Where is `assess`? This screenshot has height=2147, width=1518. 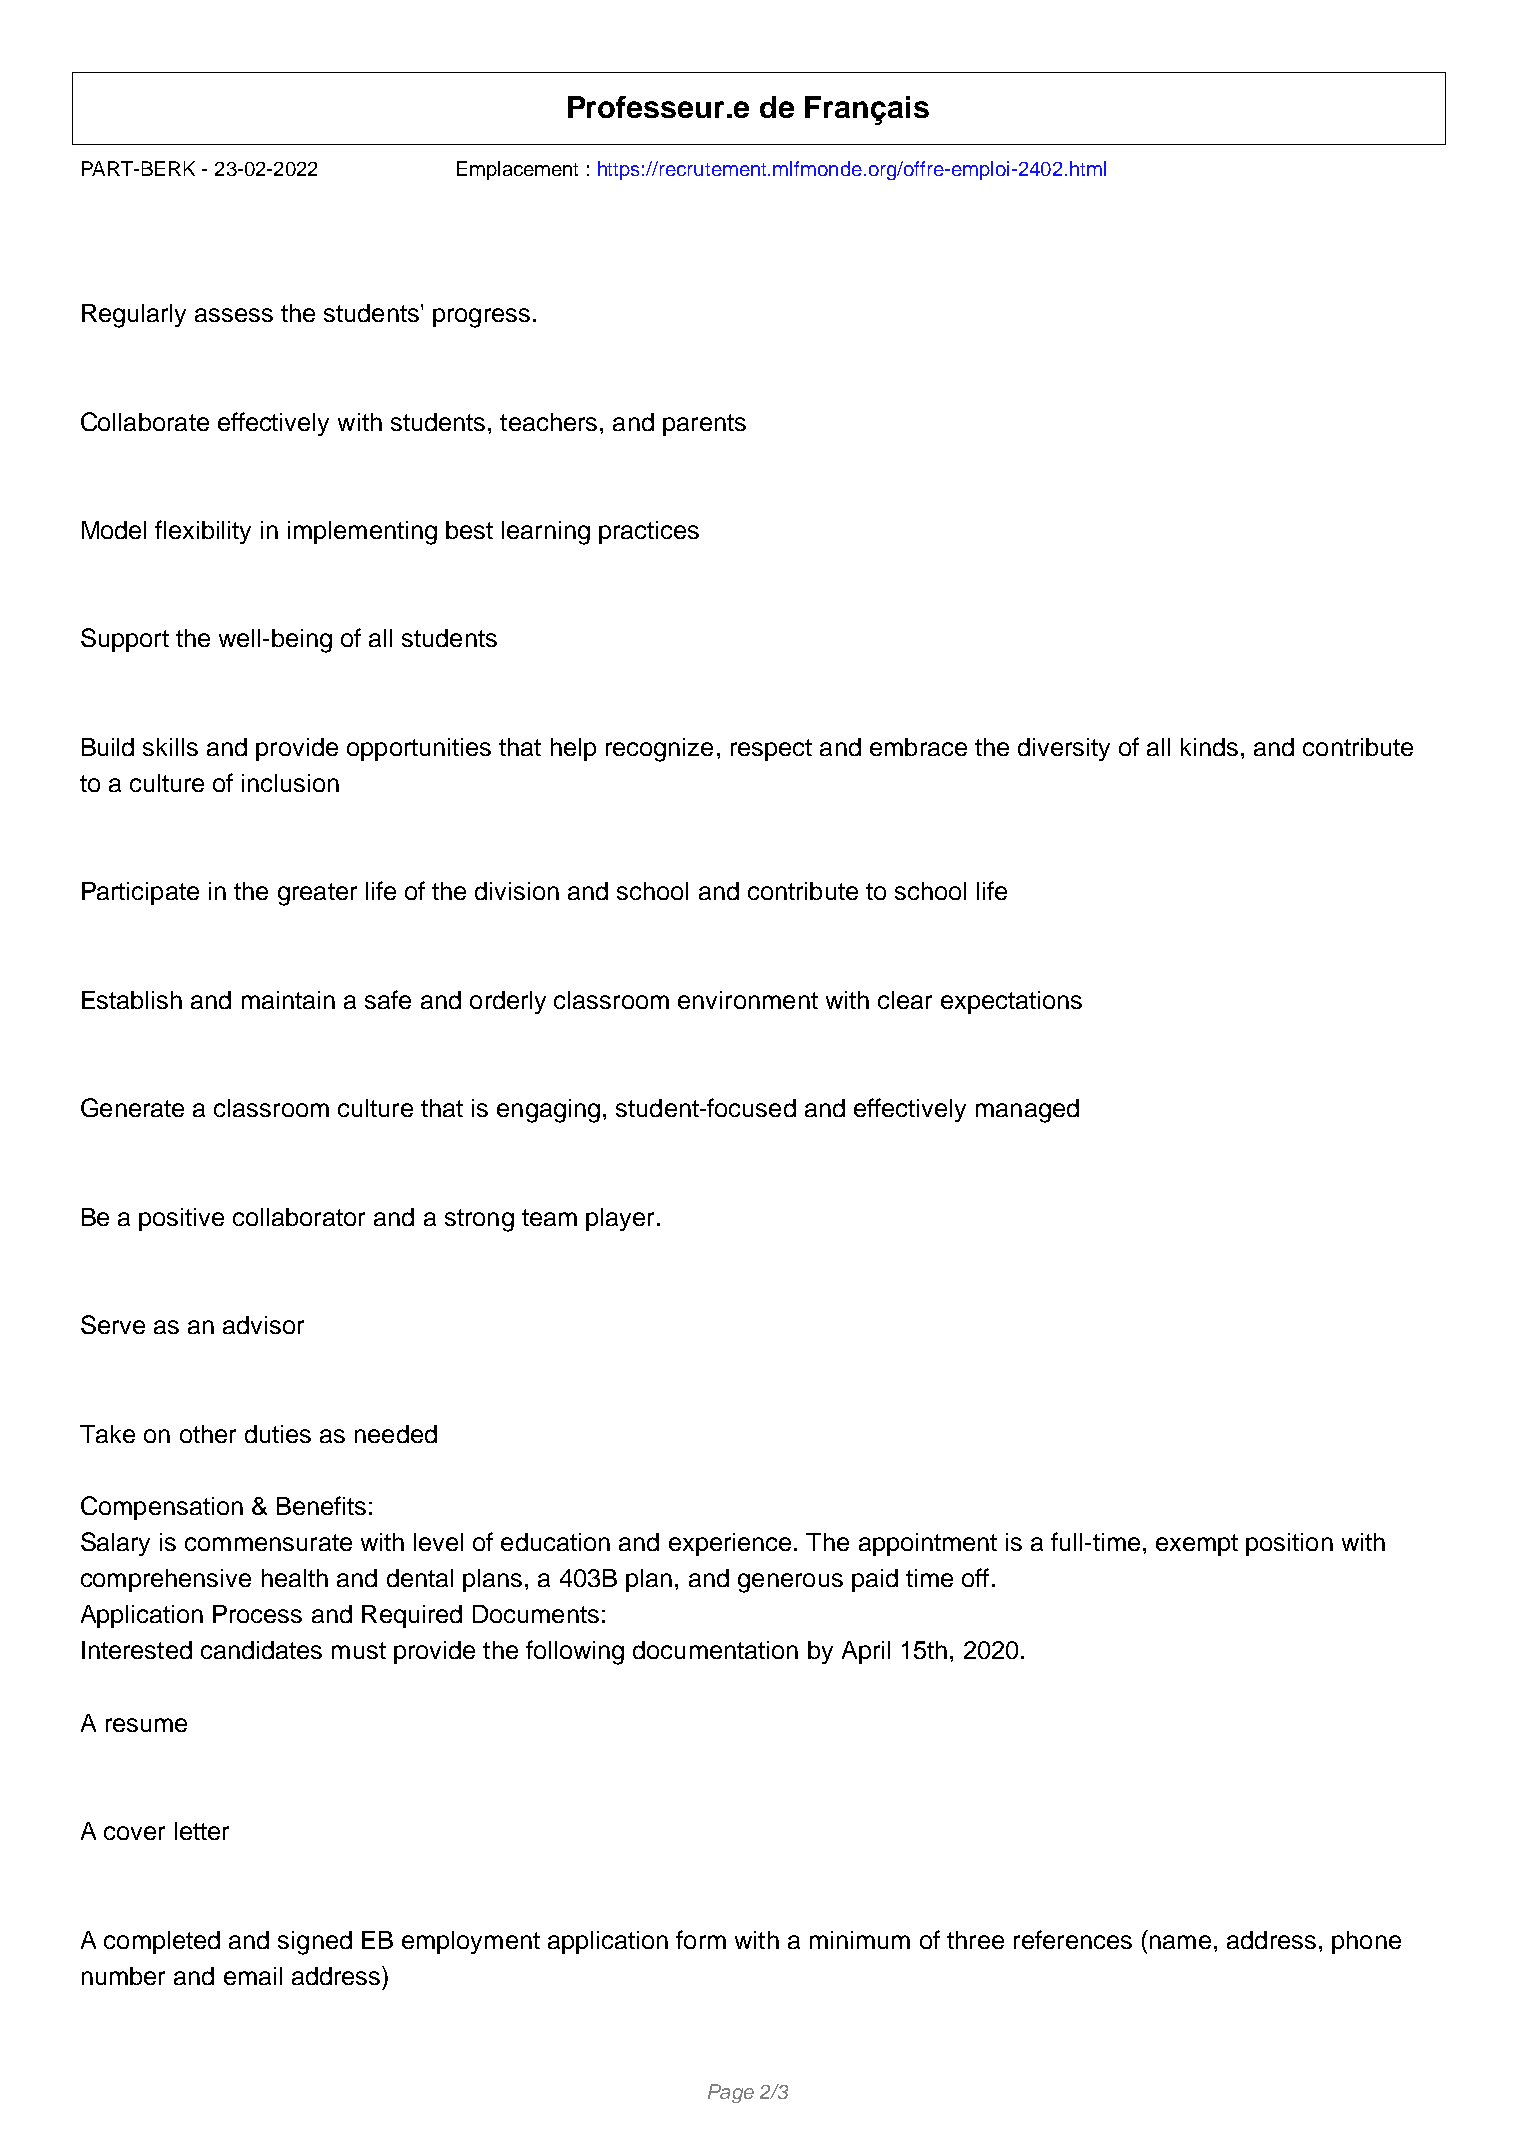 assess is located at coordinates (234, 315).
